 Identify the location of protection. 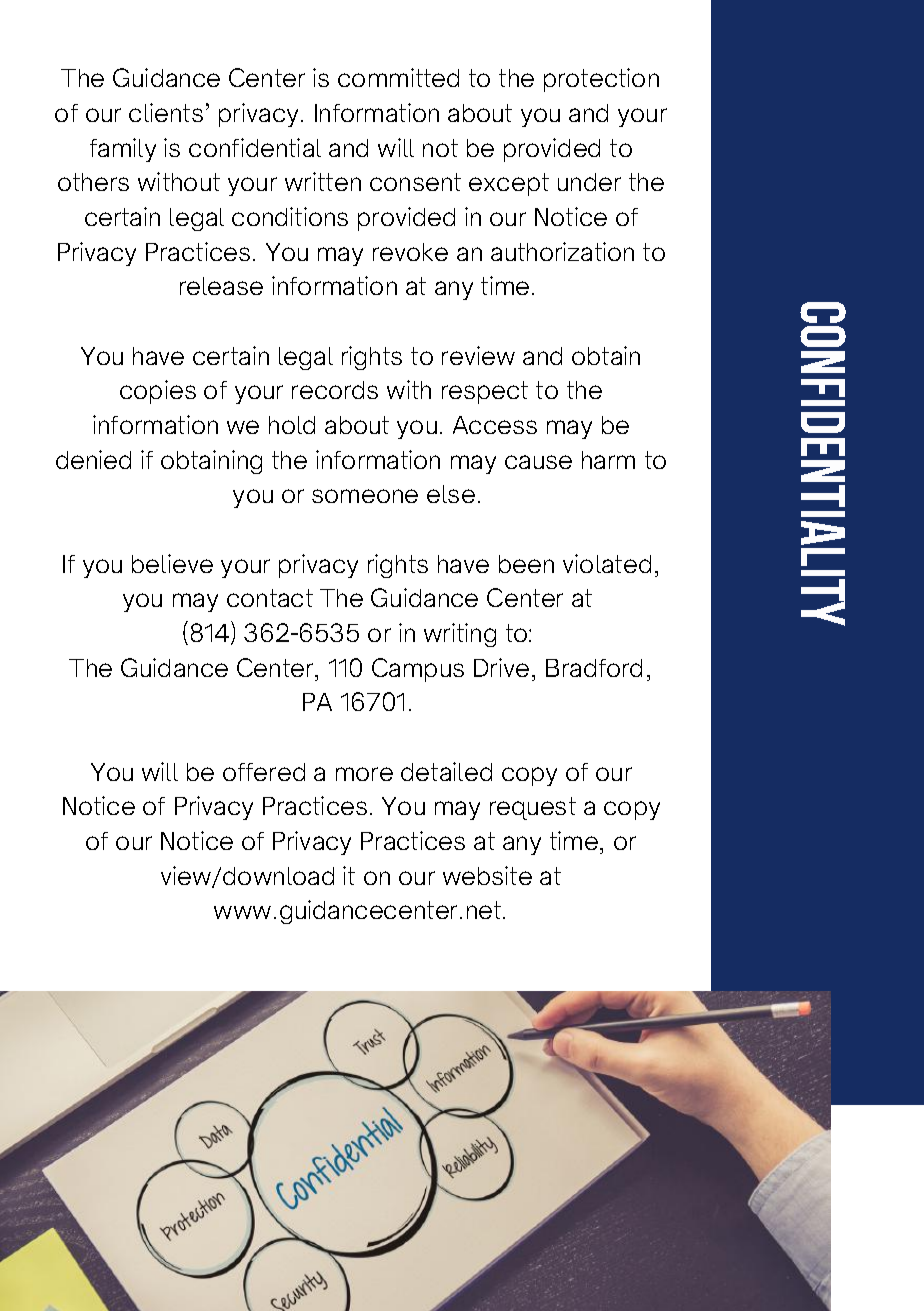
(601, 80).
